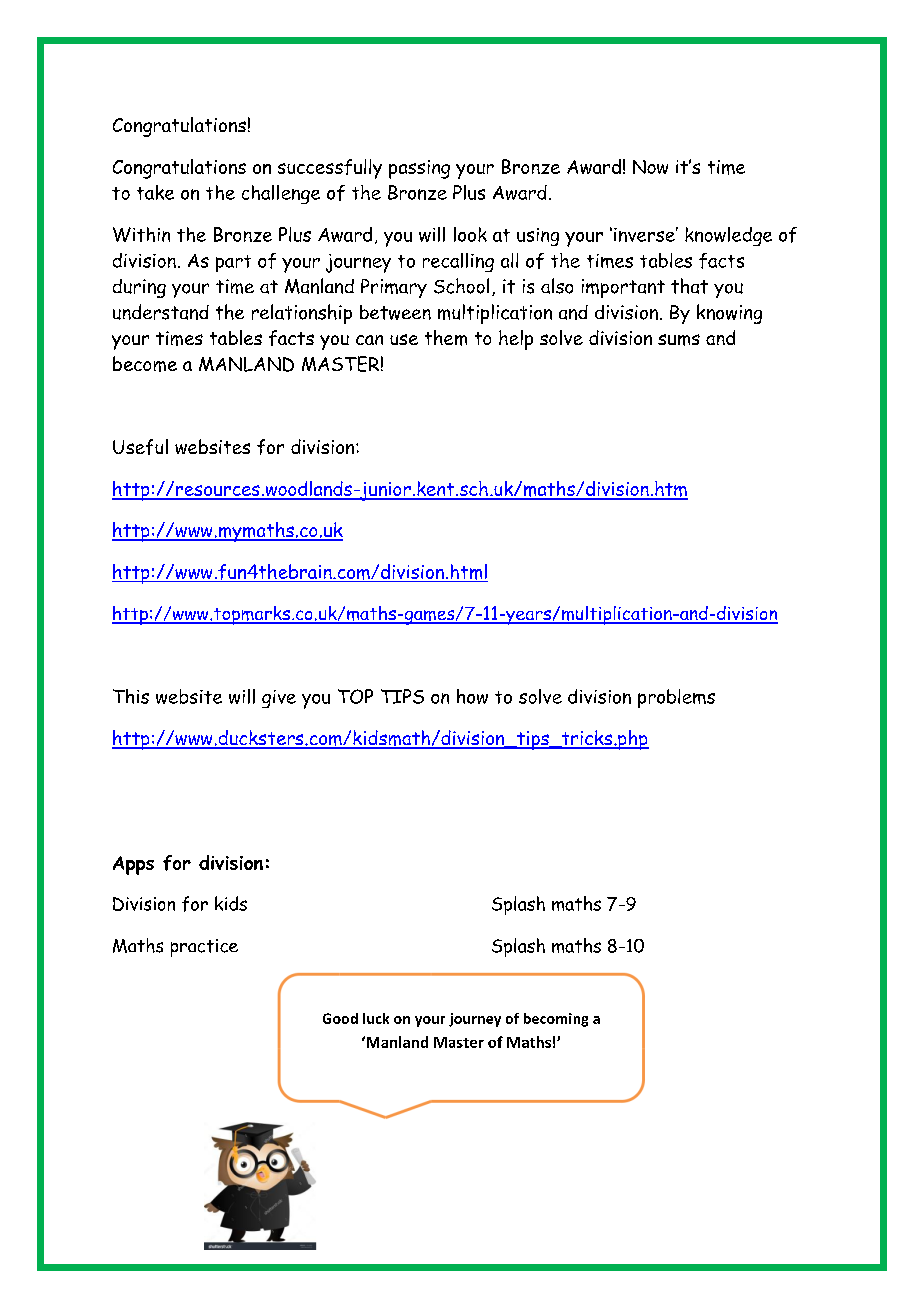  I want to click on take, so click(155, 192).
